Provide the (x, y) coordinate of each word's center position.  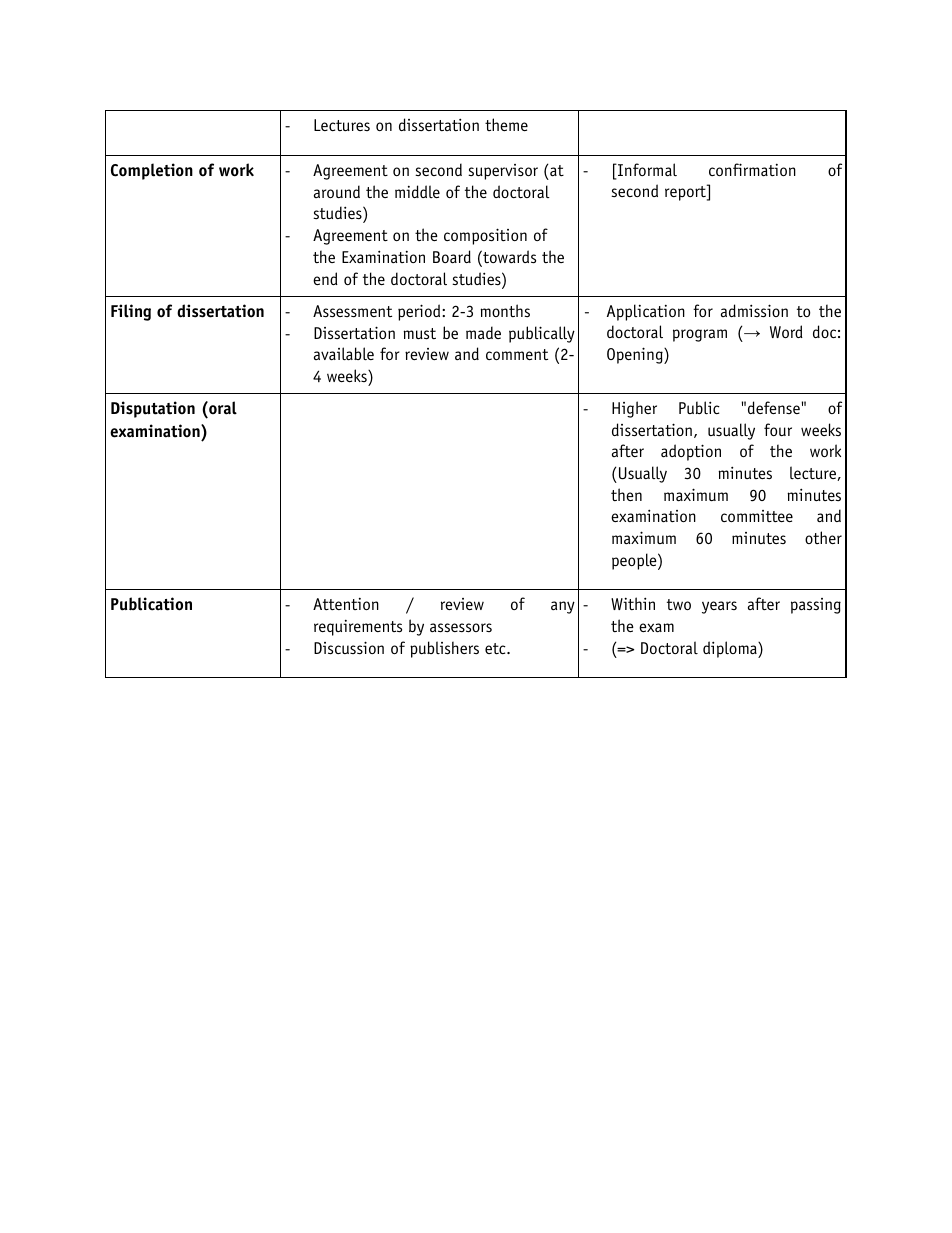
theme (506, 124)
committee (757, 516)
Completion (152, 171)
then (626, 494)
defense (774, 407)
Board (452, 257)
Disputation (153, 409)
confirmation (752, 170)
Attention (346, 604)
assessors (461, 628)
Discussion (349, 648)
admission (754, 311)
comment (517, 354)
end (325, 278)
